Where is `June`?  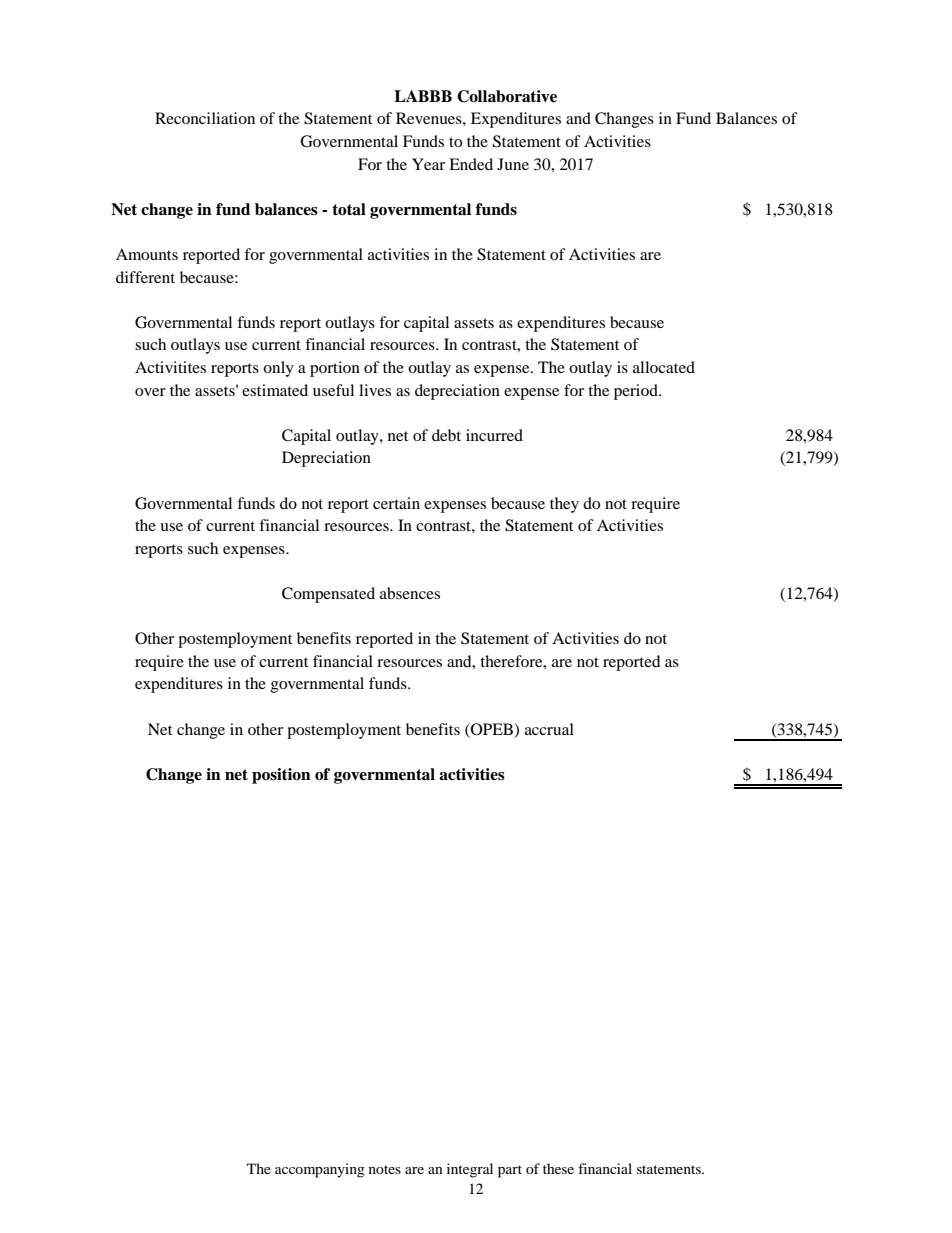 June is located at coordinates (513, 164).
